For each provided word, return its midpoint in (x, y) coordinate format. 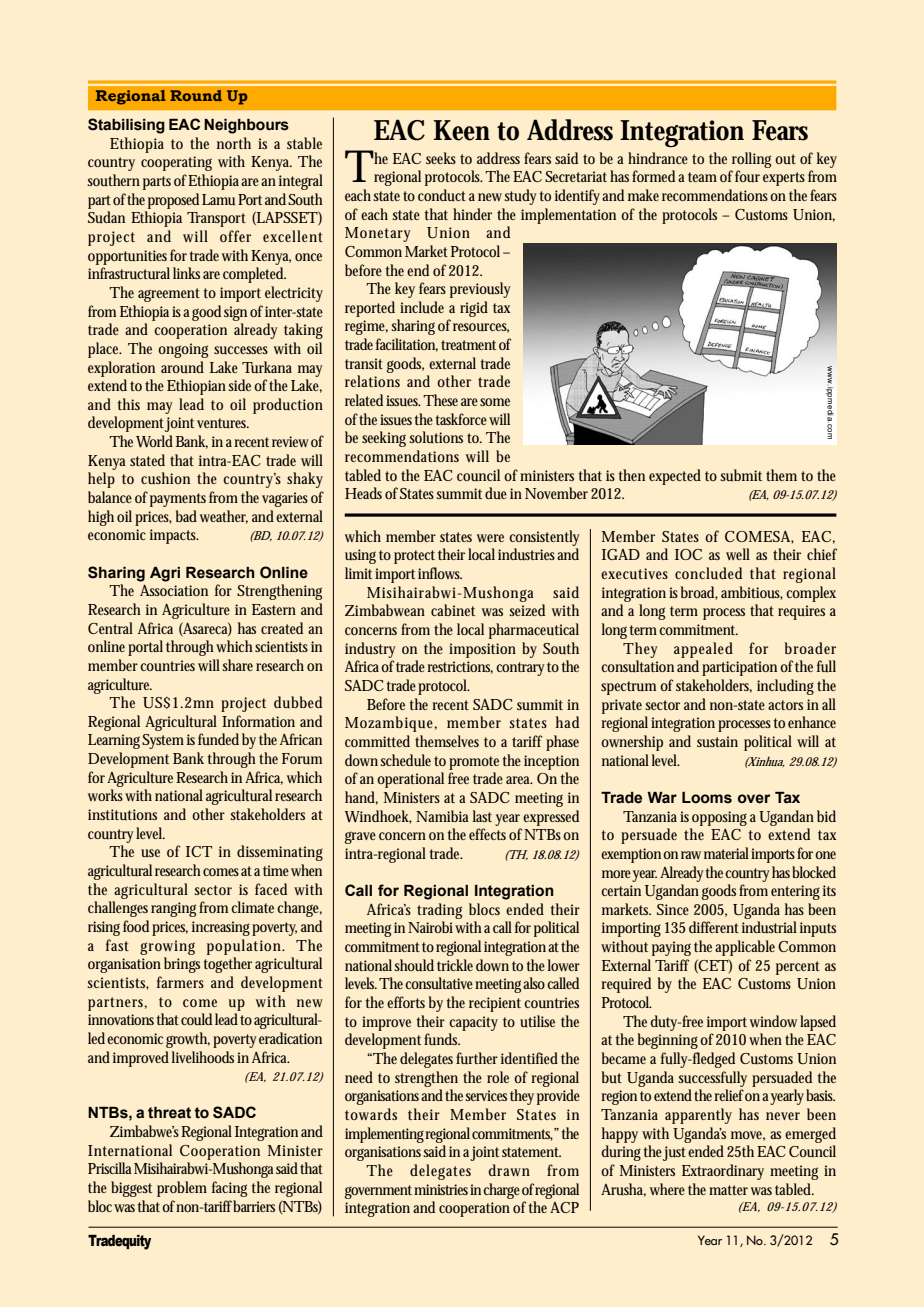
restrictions (460, 667)
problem (182, 1189)
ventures (223, 423)
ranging (175, 909)
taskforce (462, 419)
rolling (751, 160)
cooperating (176, 163)
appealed (703, 650)
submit (741, 475)
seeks (441, 158)
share (240, 665)
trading (439, 911)
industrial (769, 927)
